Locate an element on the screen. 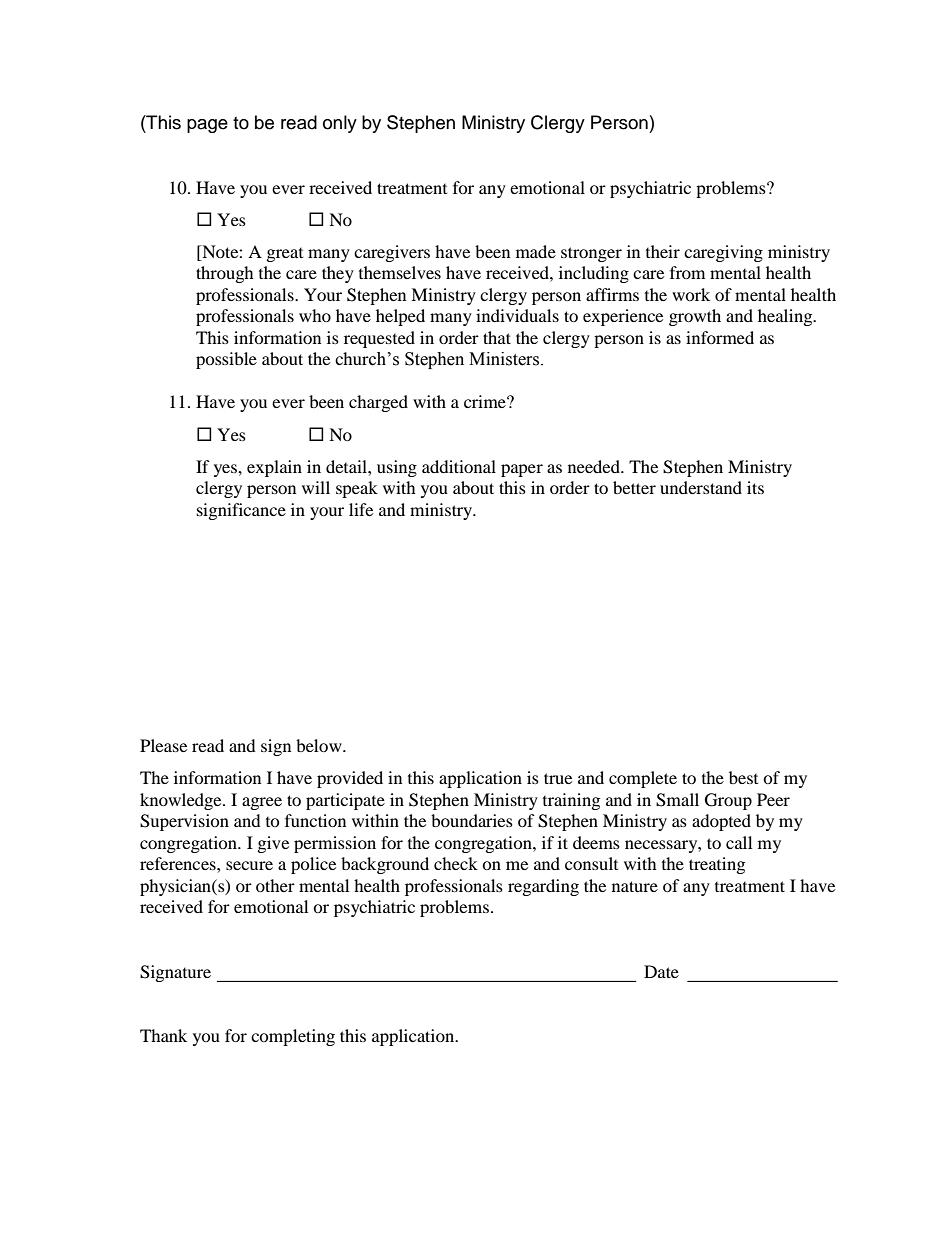 The image size is (952, 1233). true is located at coordinates (558, 778).
